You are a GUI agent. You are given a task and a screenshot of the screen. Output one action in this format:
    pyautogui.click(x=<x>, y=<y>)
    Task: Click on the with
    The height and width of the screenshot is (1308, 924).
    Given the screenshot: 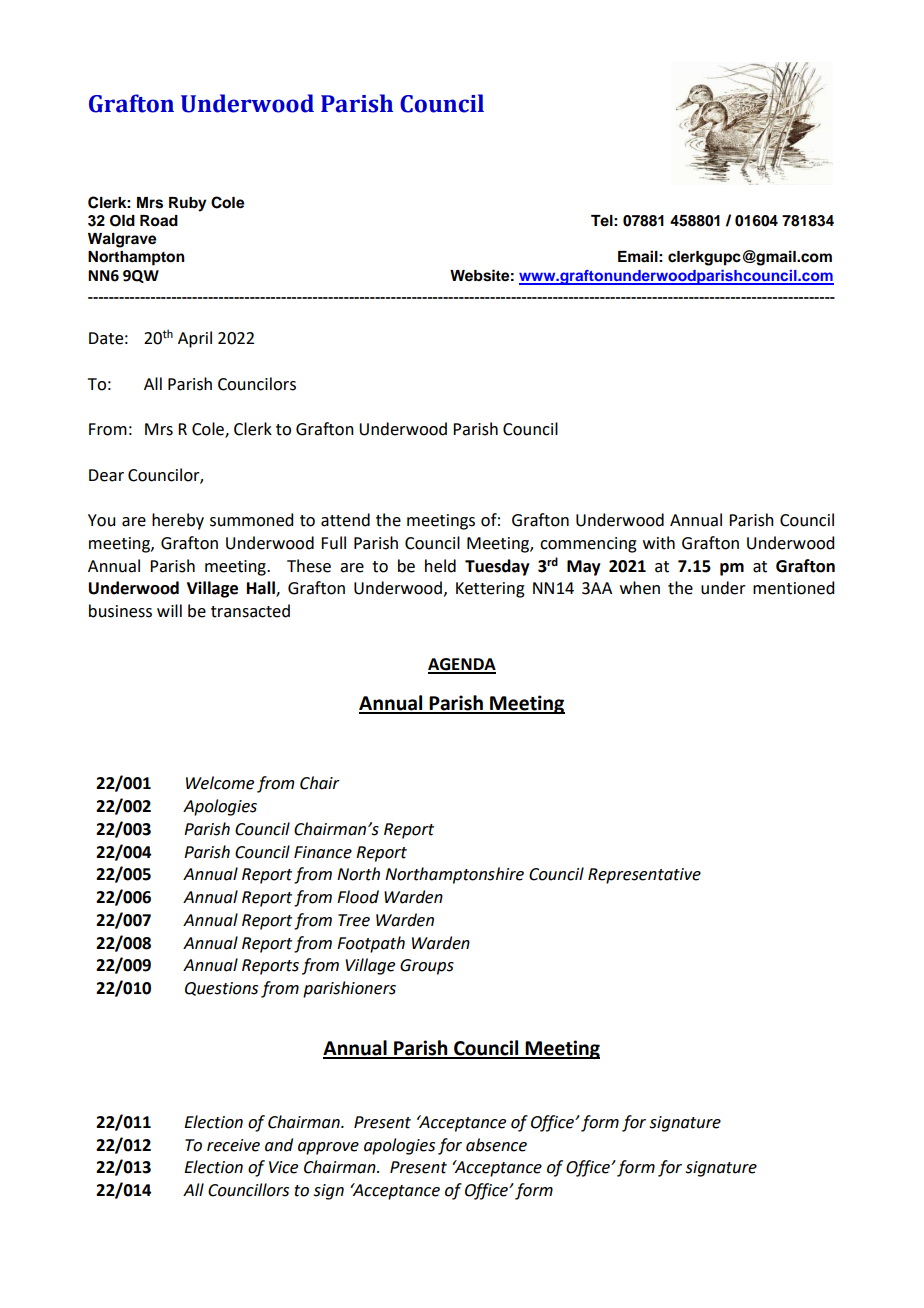 What is the action you would take?
    pyautogui.click(x=659, y=543)
